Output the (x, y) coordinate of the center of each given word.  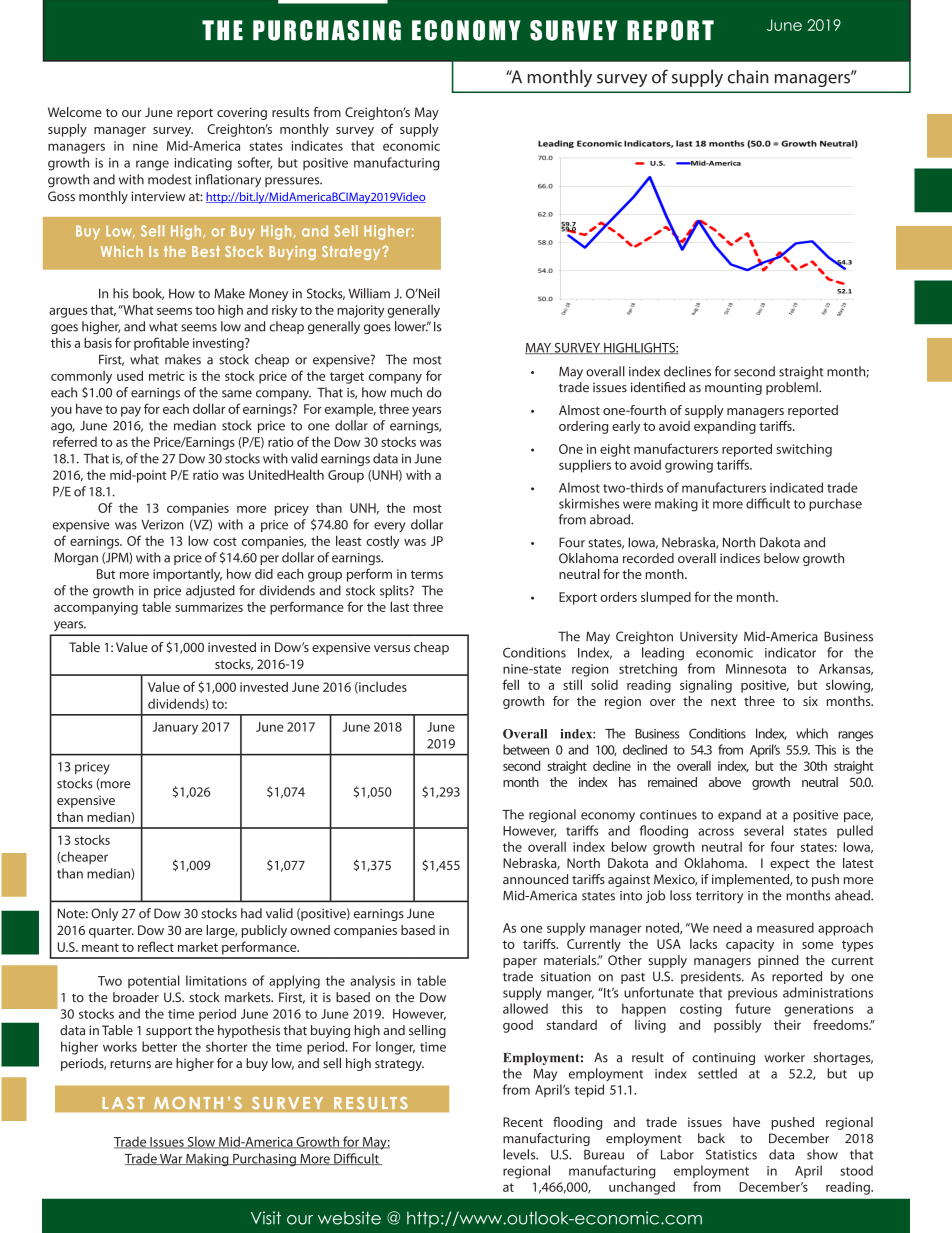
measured (785, 927)
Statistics (731, 1154)
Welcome (75, 112)
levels (520, 1154)
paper (520, 963)
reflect (156, 946)
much (406, 392)
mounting (733, 388)
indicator (790, 652)
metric (167, 376)
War (171, 1159)
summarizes (209, 607)
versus (392, 648)
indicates (317, 145)
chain (748, 77)
